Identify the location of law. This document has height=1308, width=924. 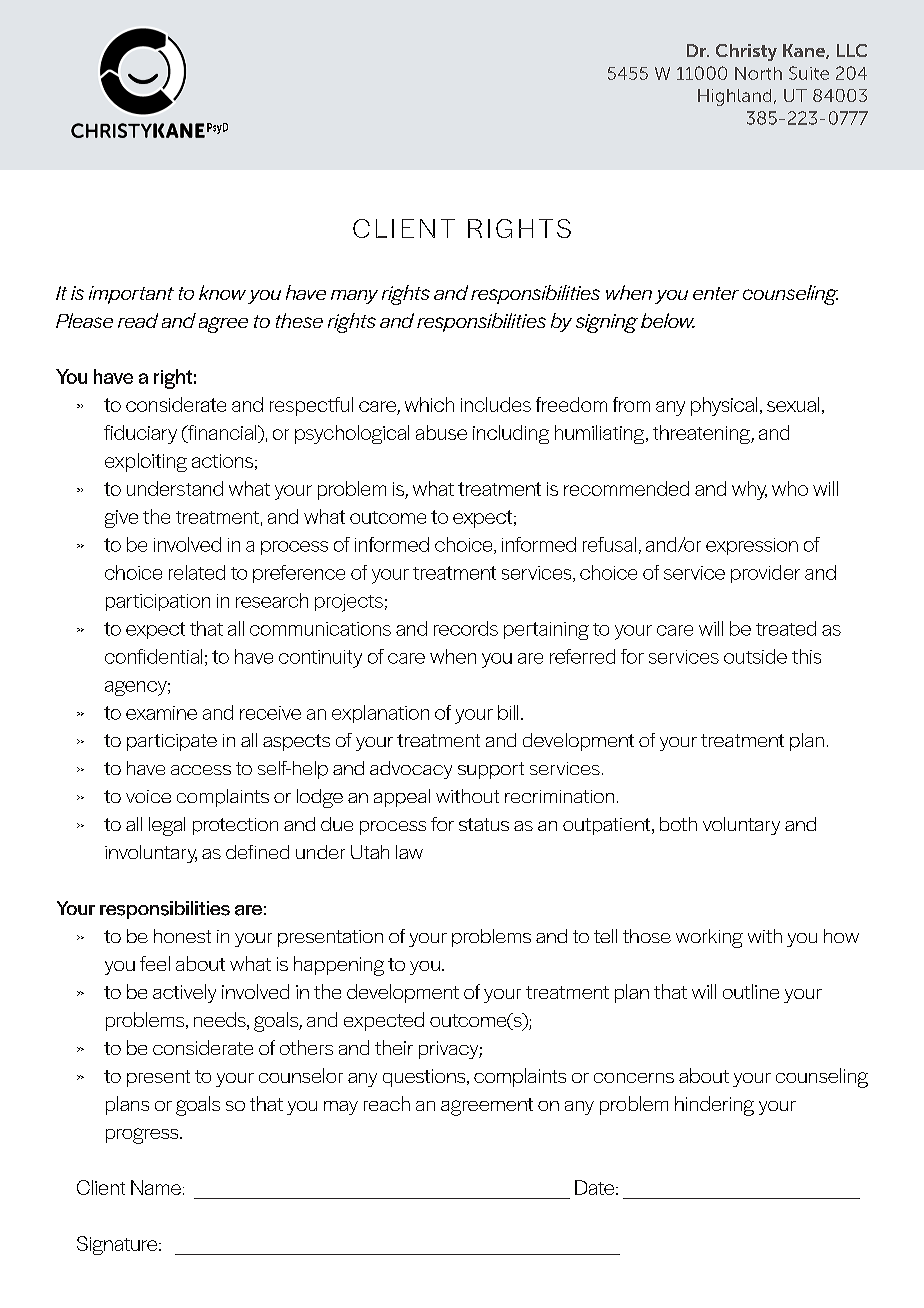
(409, 852).
